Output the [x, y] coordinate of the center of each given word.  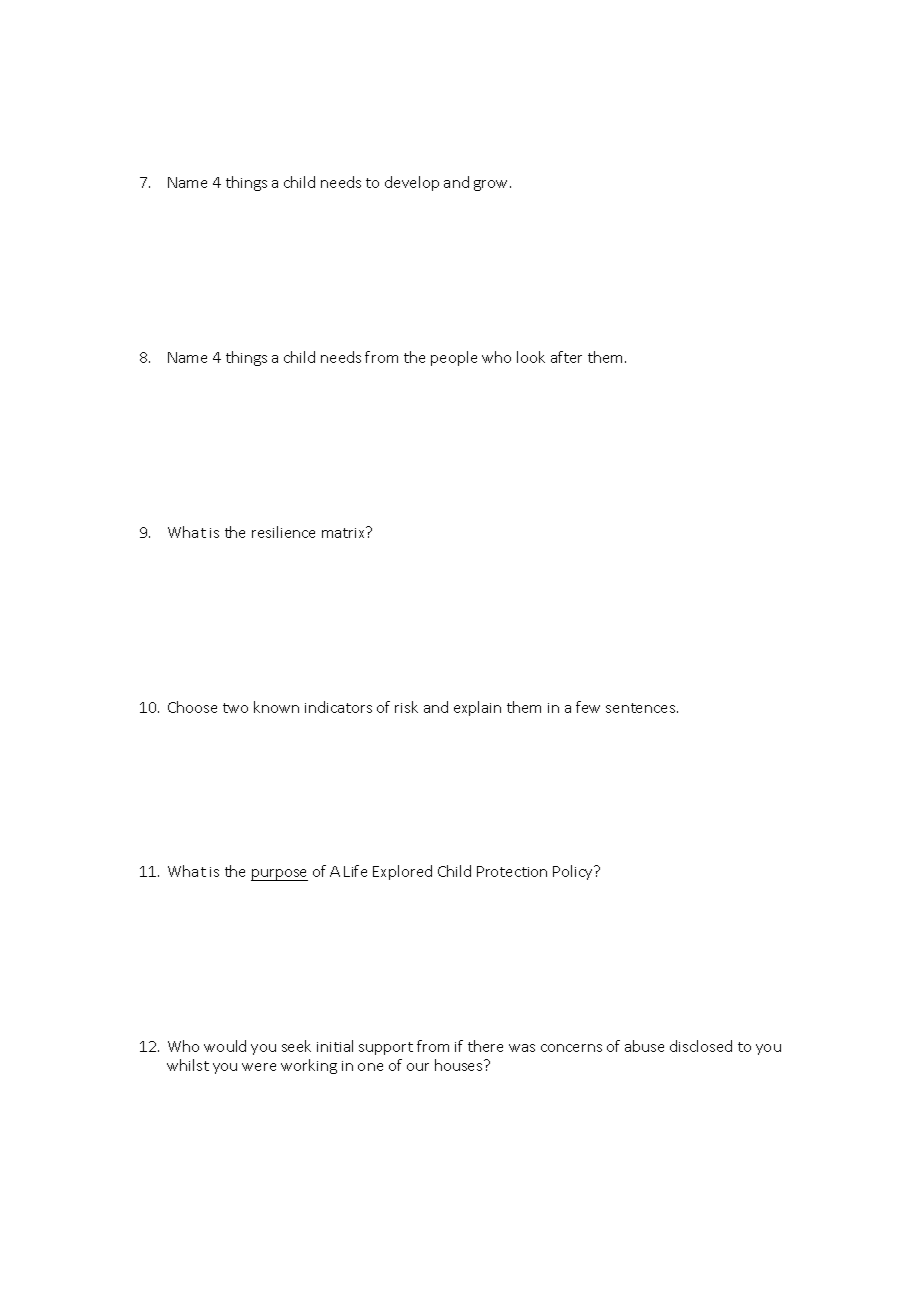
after [566, 357]
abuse [644, 1046]
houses [460, 1065]
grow [492, 185]
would [225, 1046]
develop [412, 183]
